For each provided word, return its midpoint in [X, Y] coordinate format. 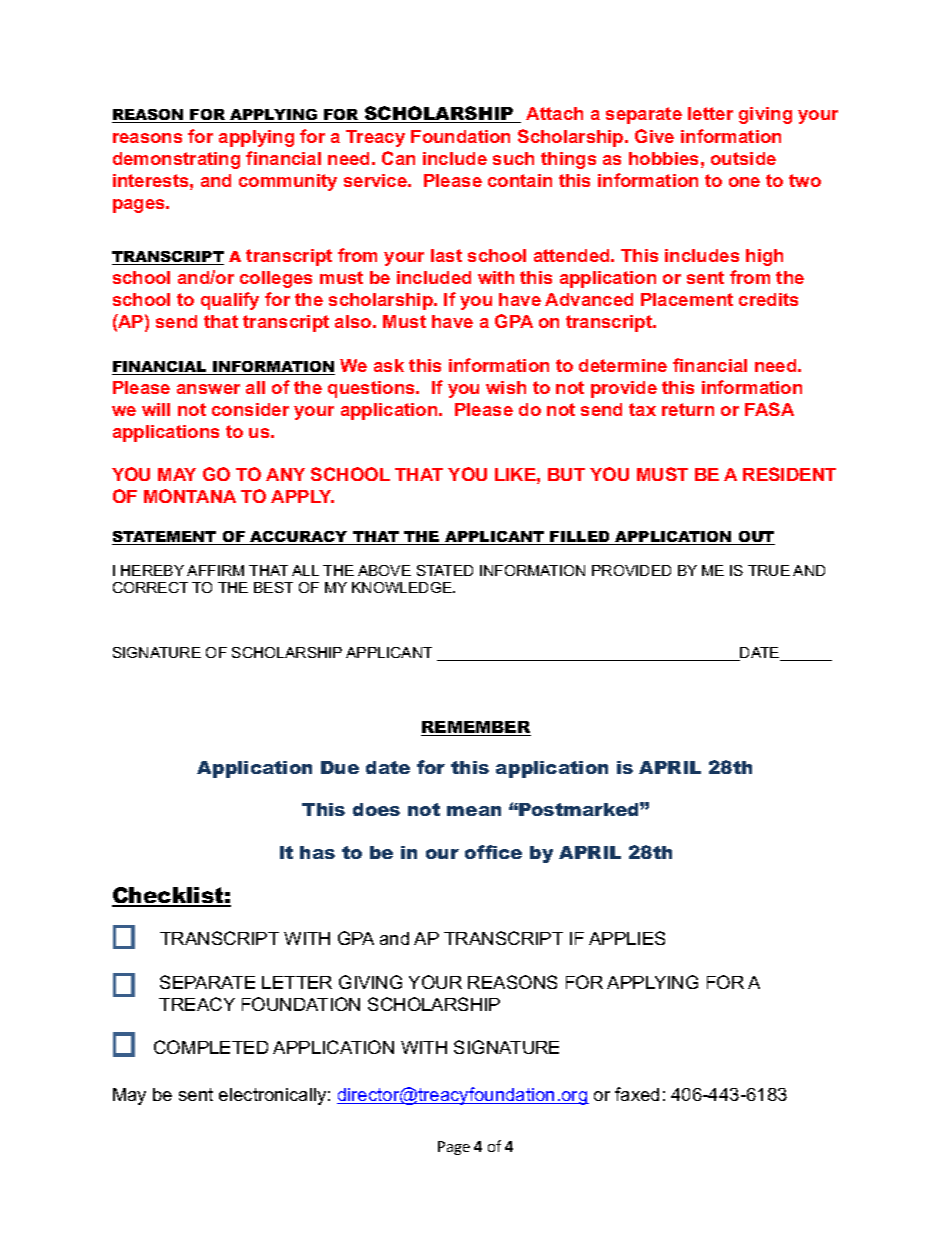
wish [506, 387]
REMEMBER [476, 728]
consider [250, 409]
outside [743, 158]
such [513, 158]
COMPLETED [211, 1047]
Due [340, 767]
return [688, 409]
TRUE [769, 570]
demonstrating [176, 160]
